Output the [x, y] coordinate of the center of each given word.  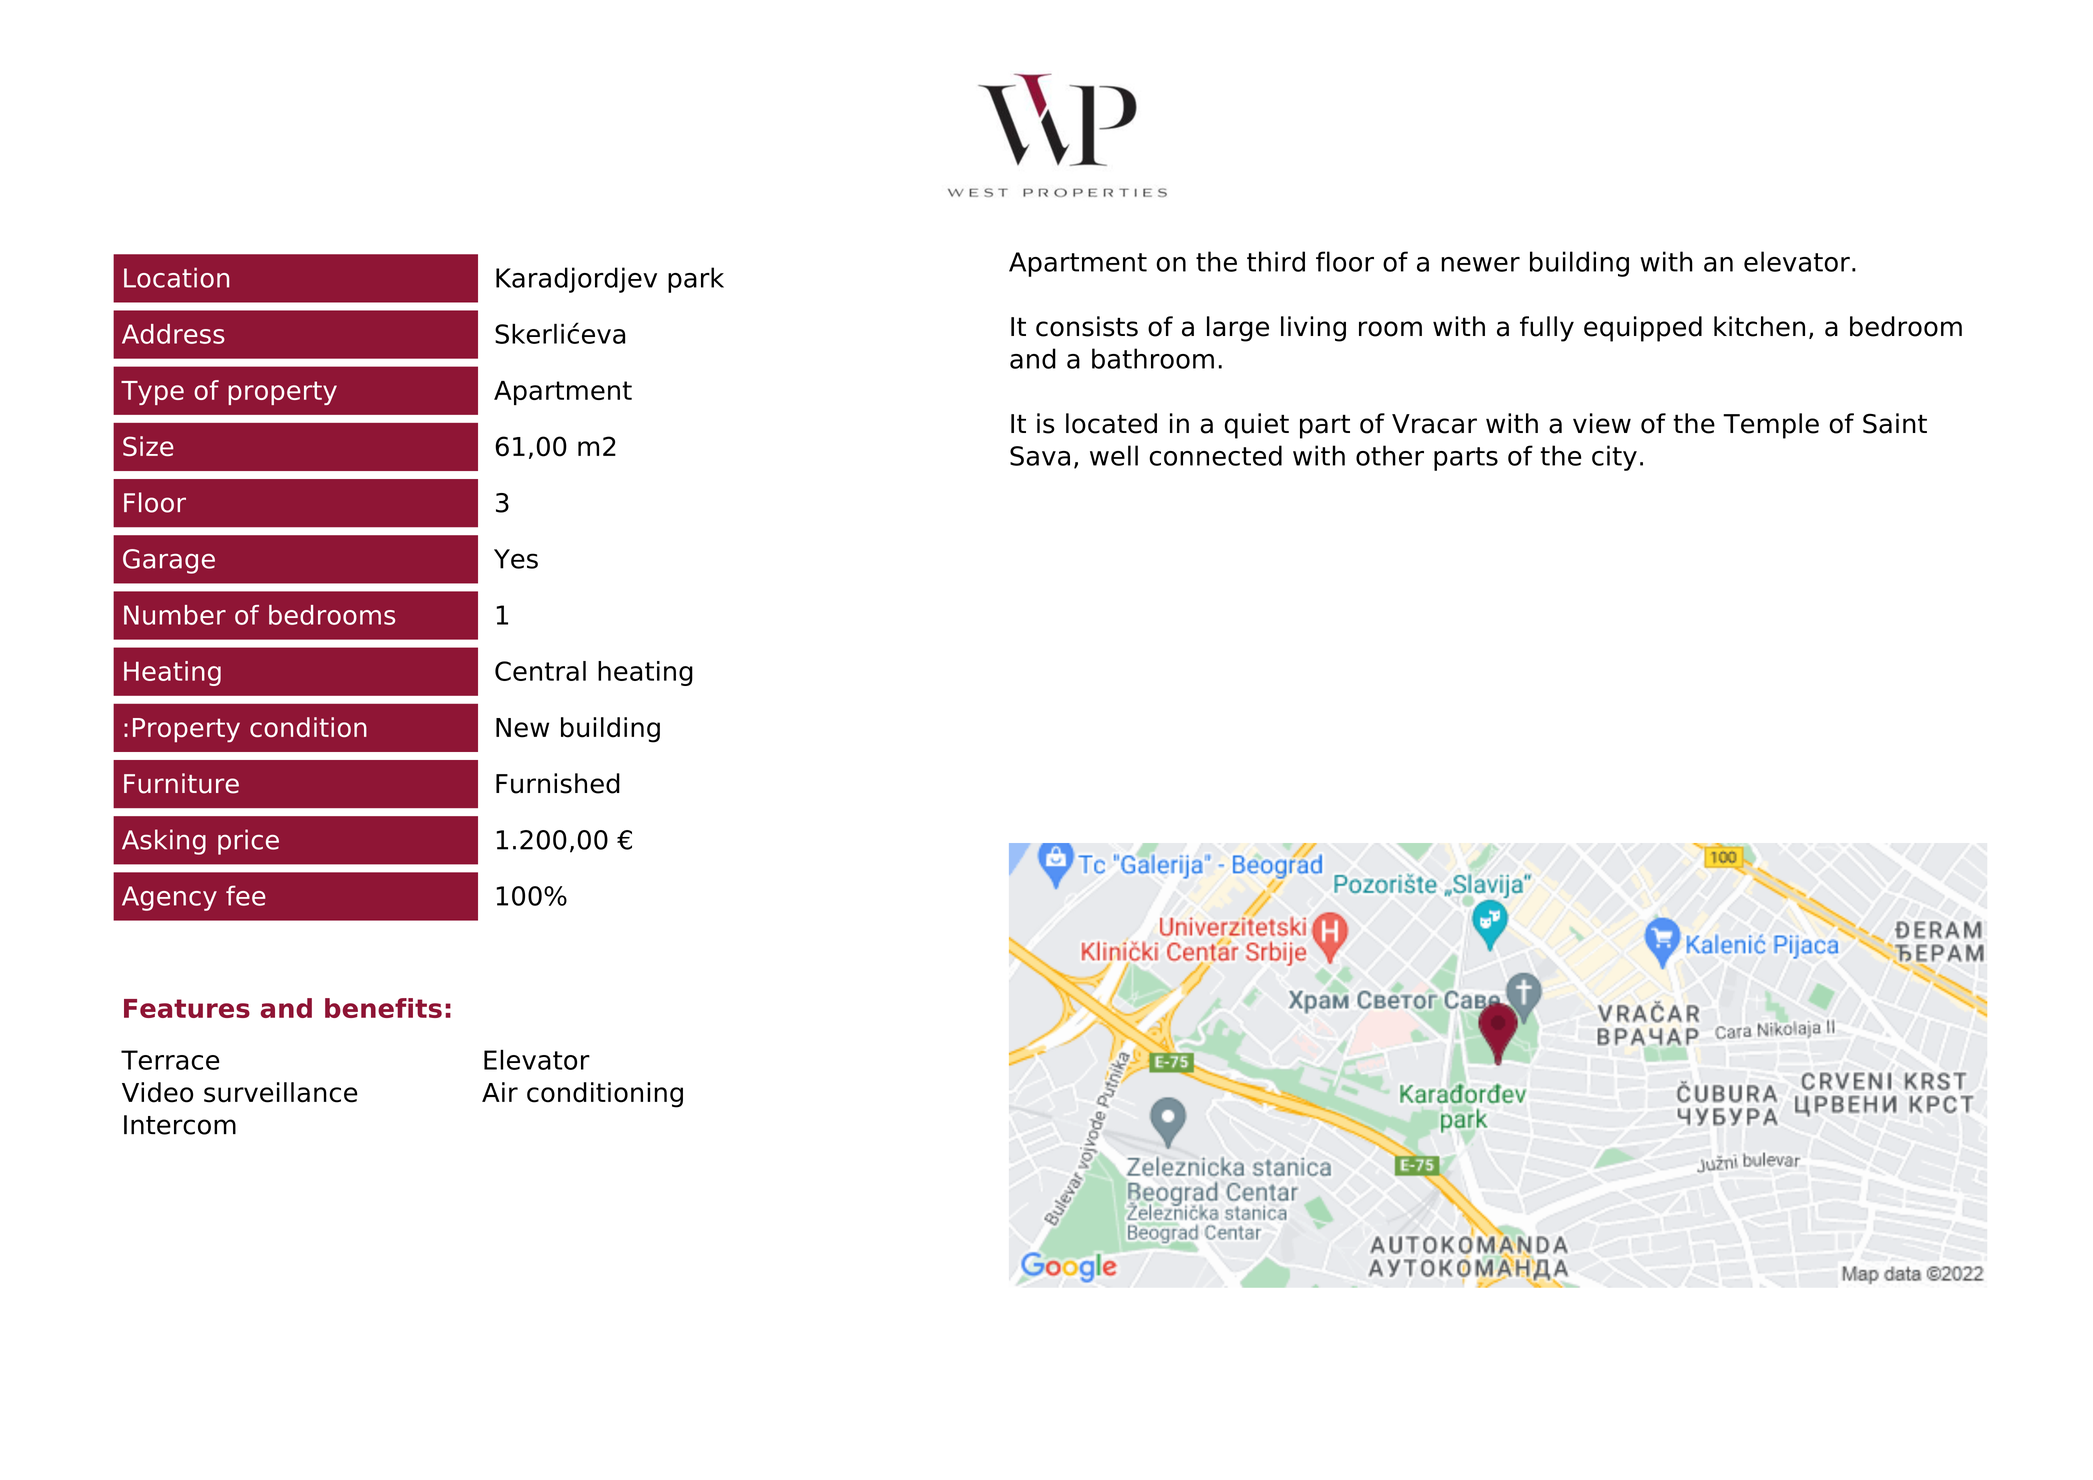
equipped [1643, 329]
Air [500, 1092]
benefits [383, 1008]
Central [540, 671]
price [248, 842]
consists [1087, 326]
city [1614, 458]
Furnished [558, 783]
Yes [516, 559]
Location [176, 277]
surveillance [281, 1092]
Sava [1040, 456]
